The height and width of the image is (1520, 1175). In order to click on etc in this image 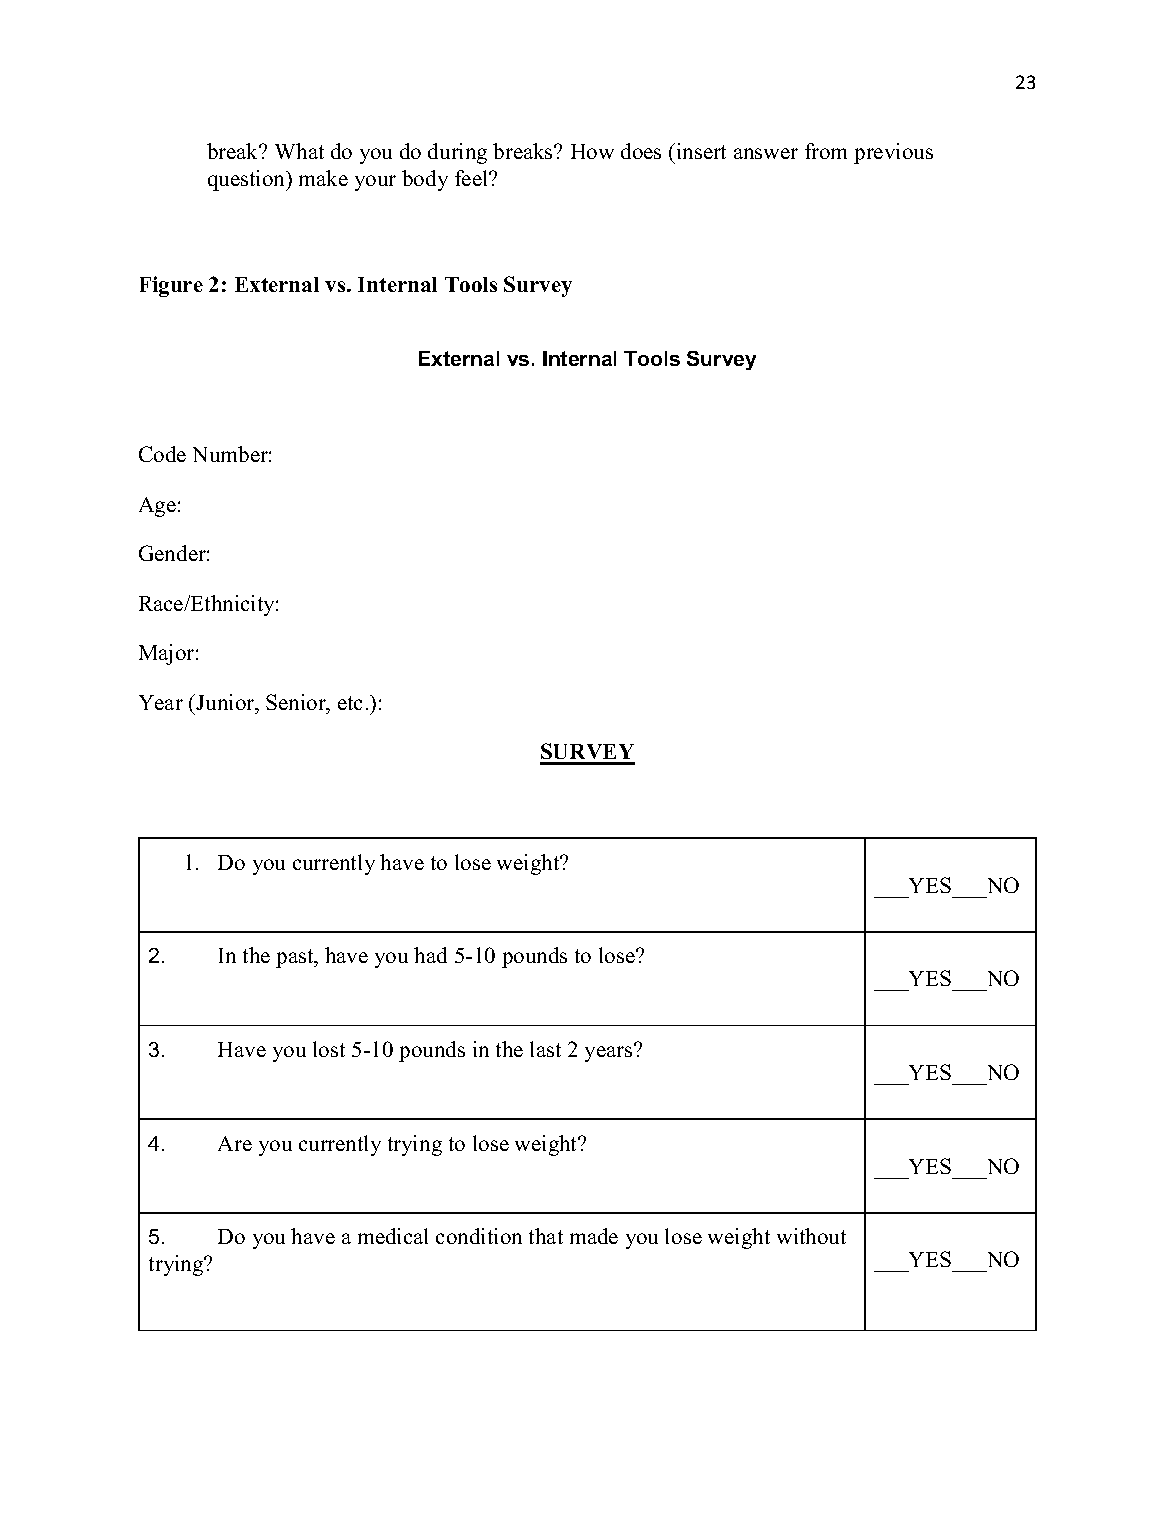, I will do `click(350, 703)`.
